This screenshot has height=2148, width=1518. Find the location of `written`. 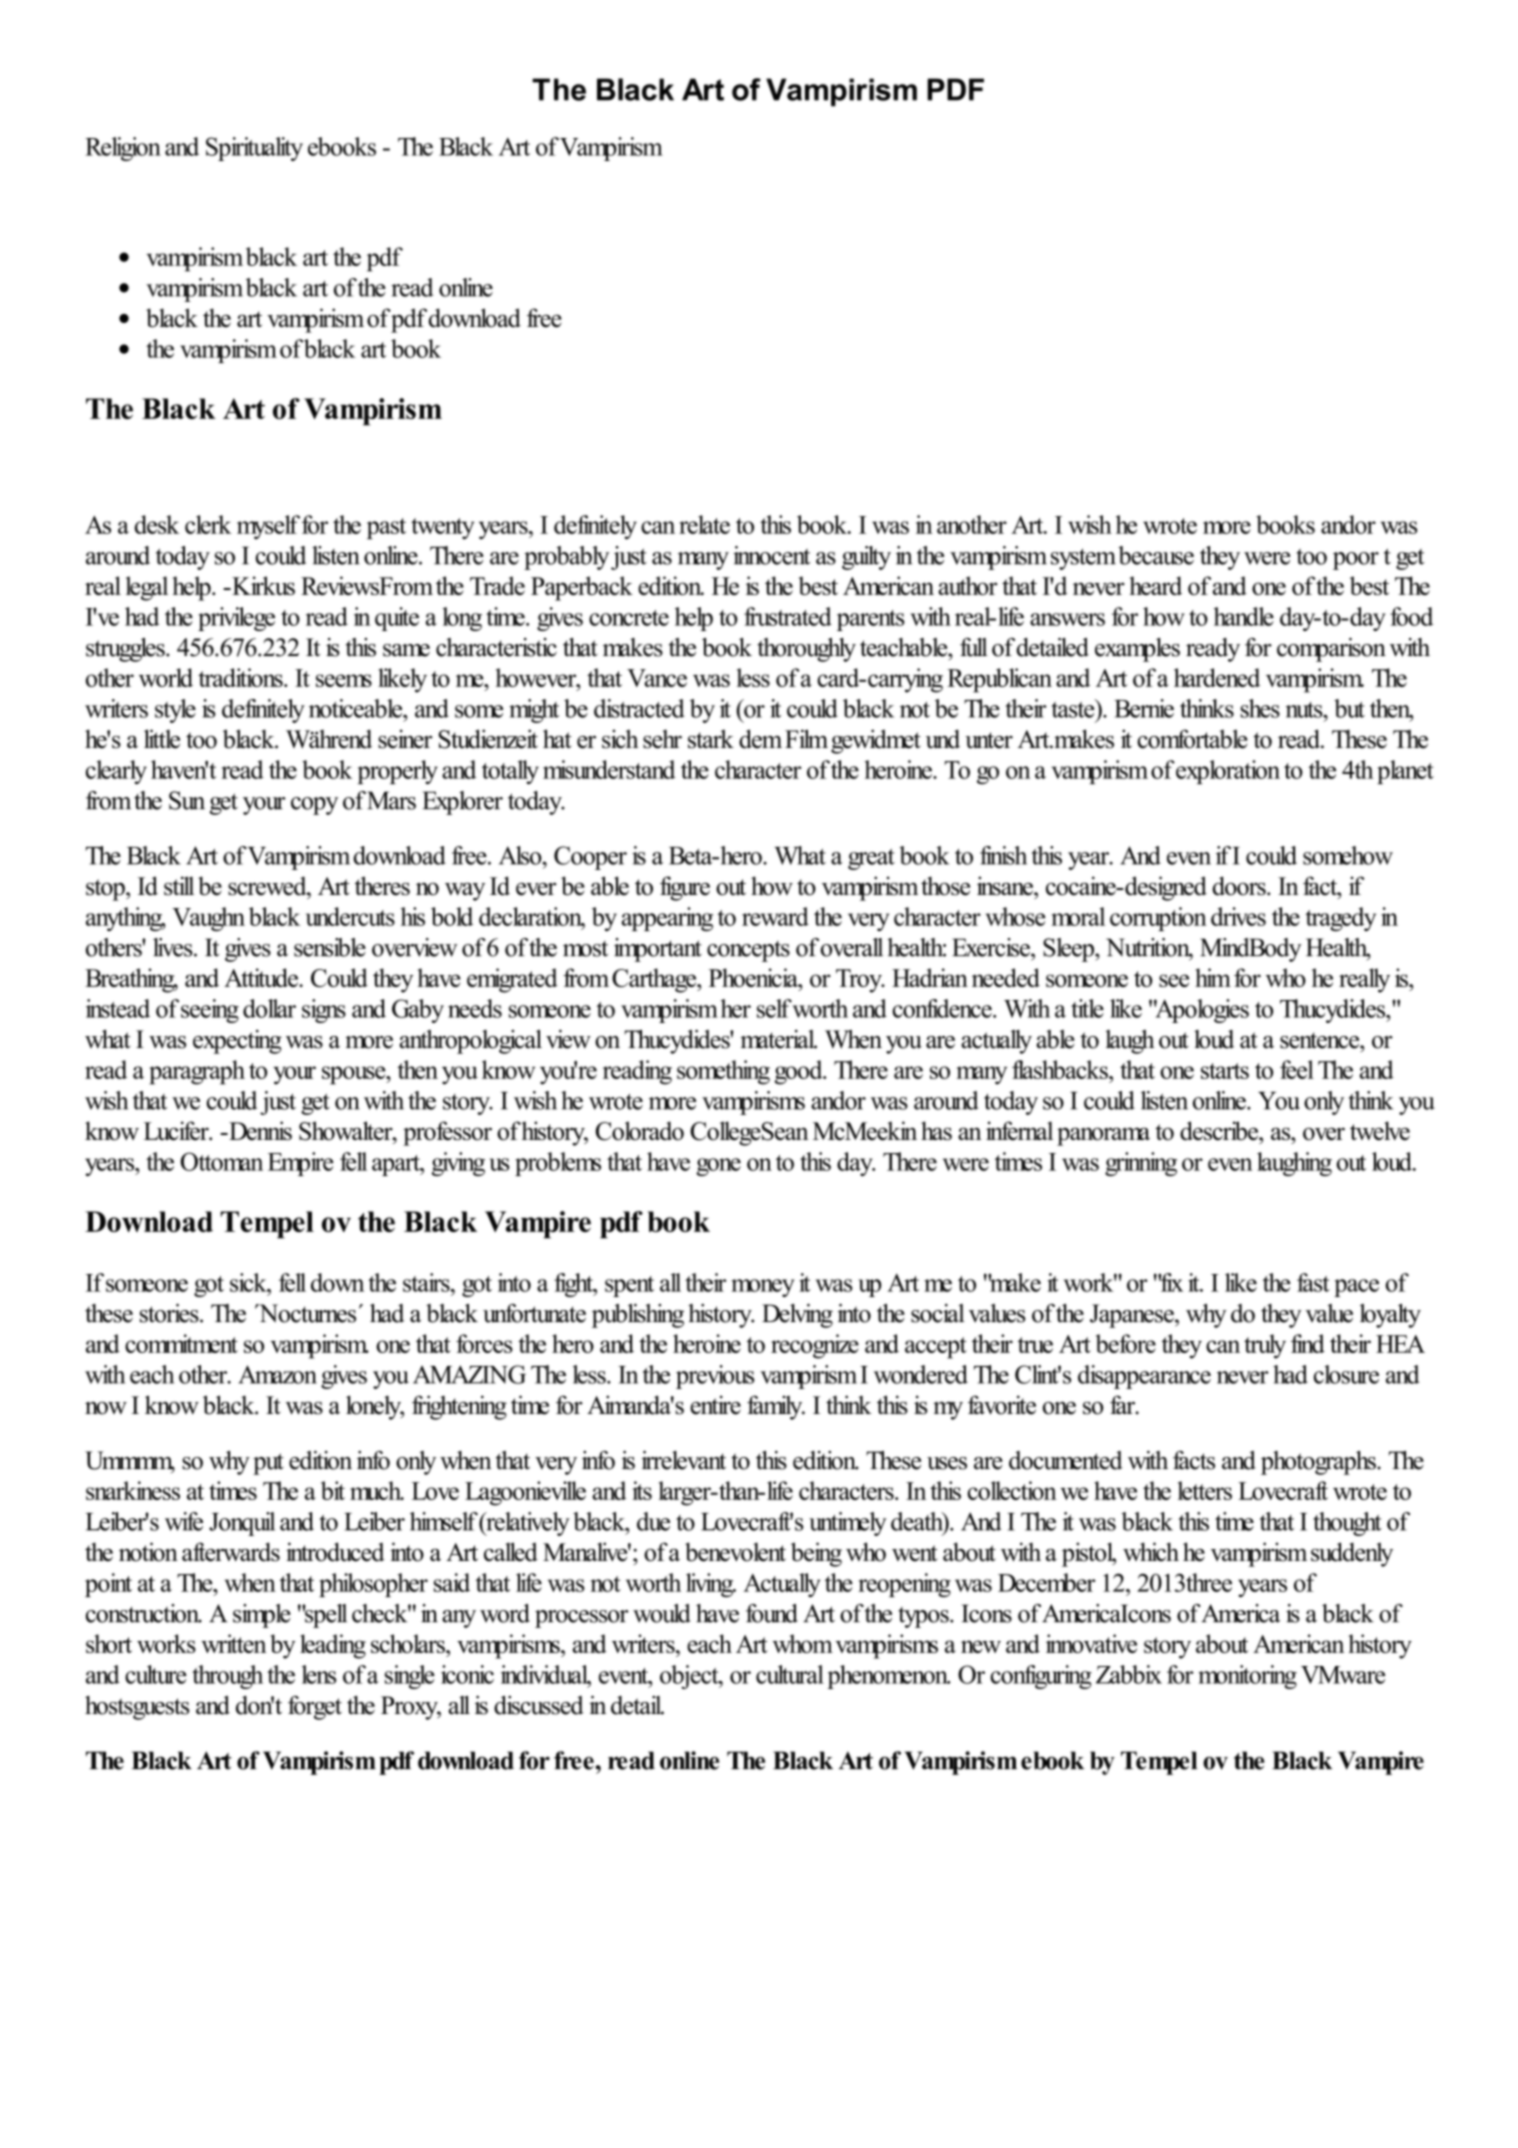

written is located at coordinates (233, 1643).
